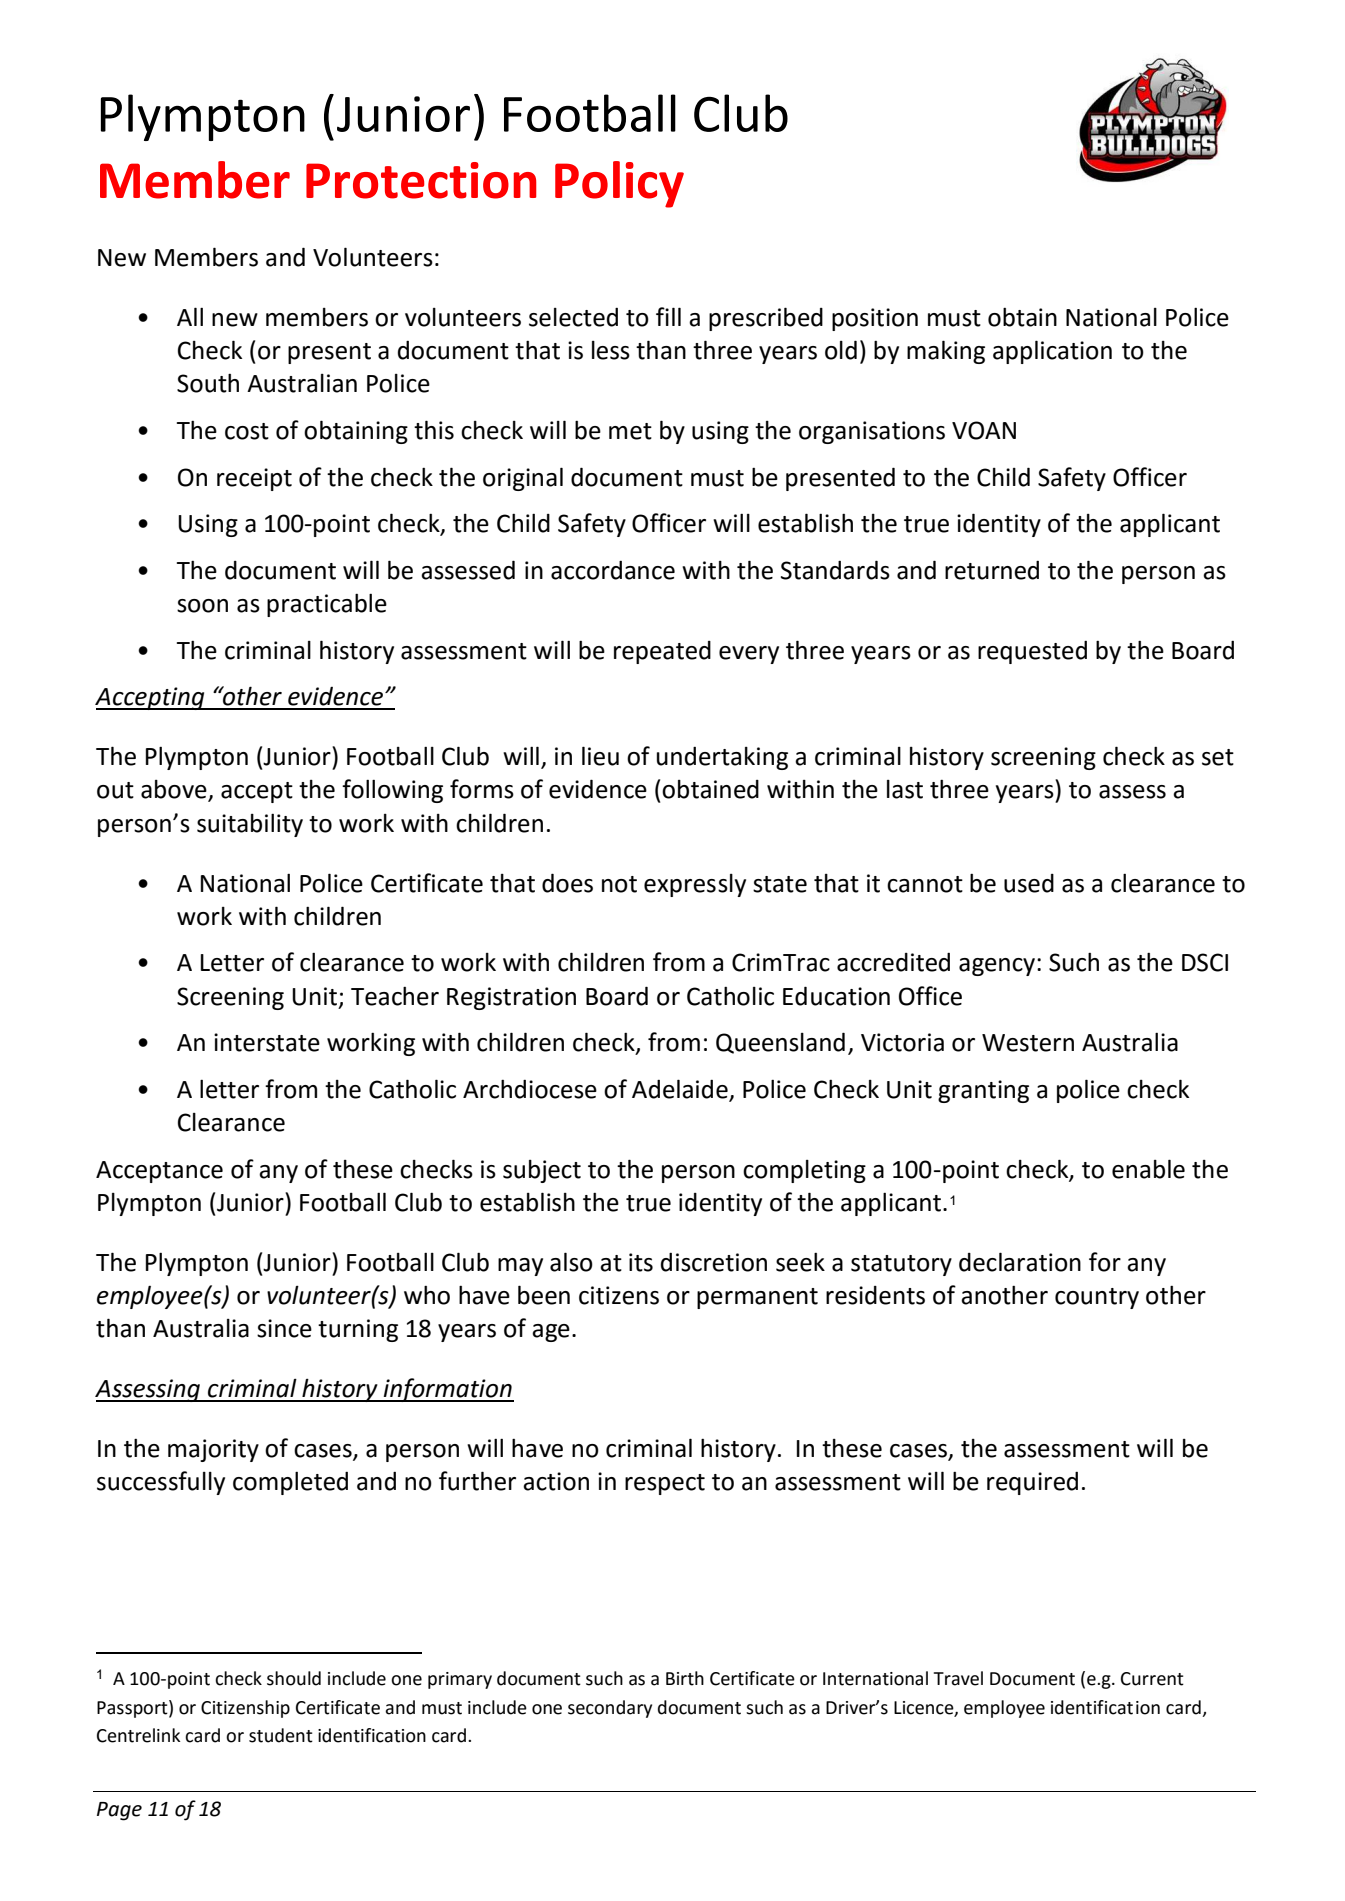 The width and height of the image is (1345, 1901). I want to click on Protection, so click(421, 180).
